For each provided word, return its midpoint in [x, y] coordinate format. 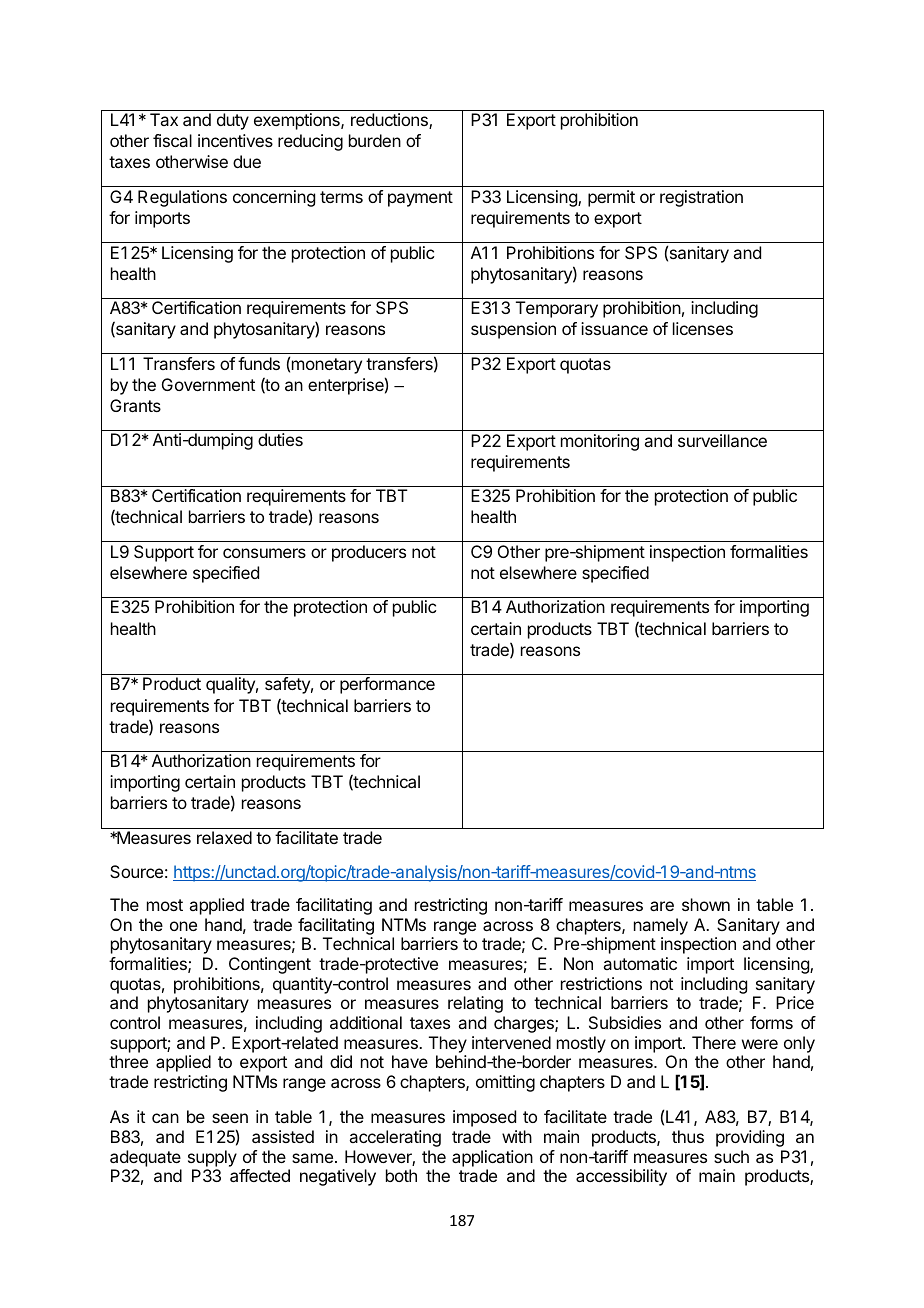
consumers [264, 553]
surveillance [722, 440]
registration [701, 198]
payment [420, 199]
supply [212, 1158]
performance [387, 685]
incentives [235, 140]
